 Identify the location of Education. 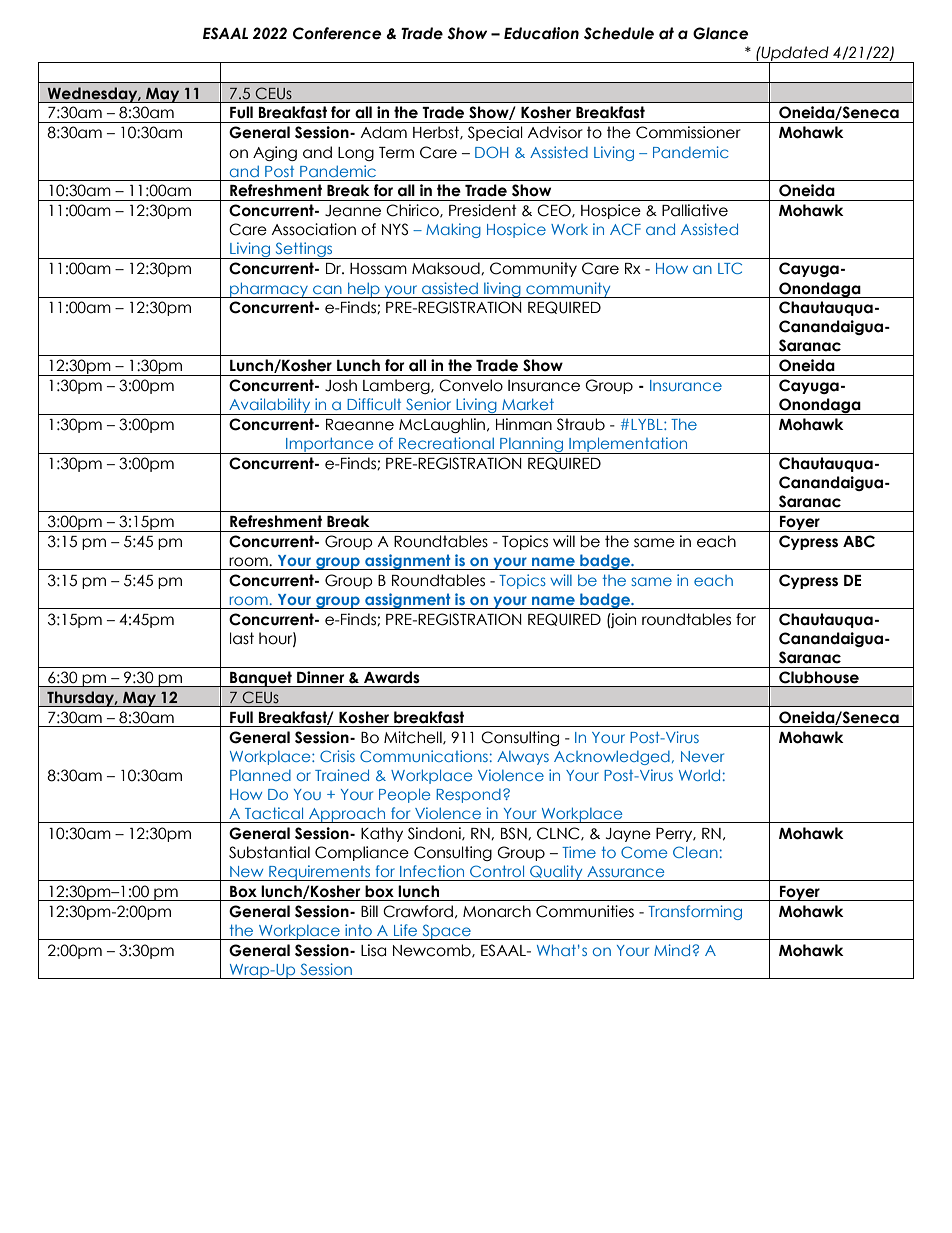
(541, 33).
